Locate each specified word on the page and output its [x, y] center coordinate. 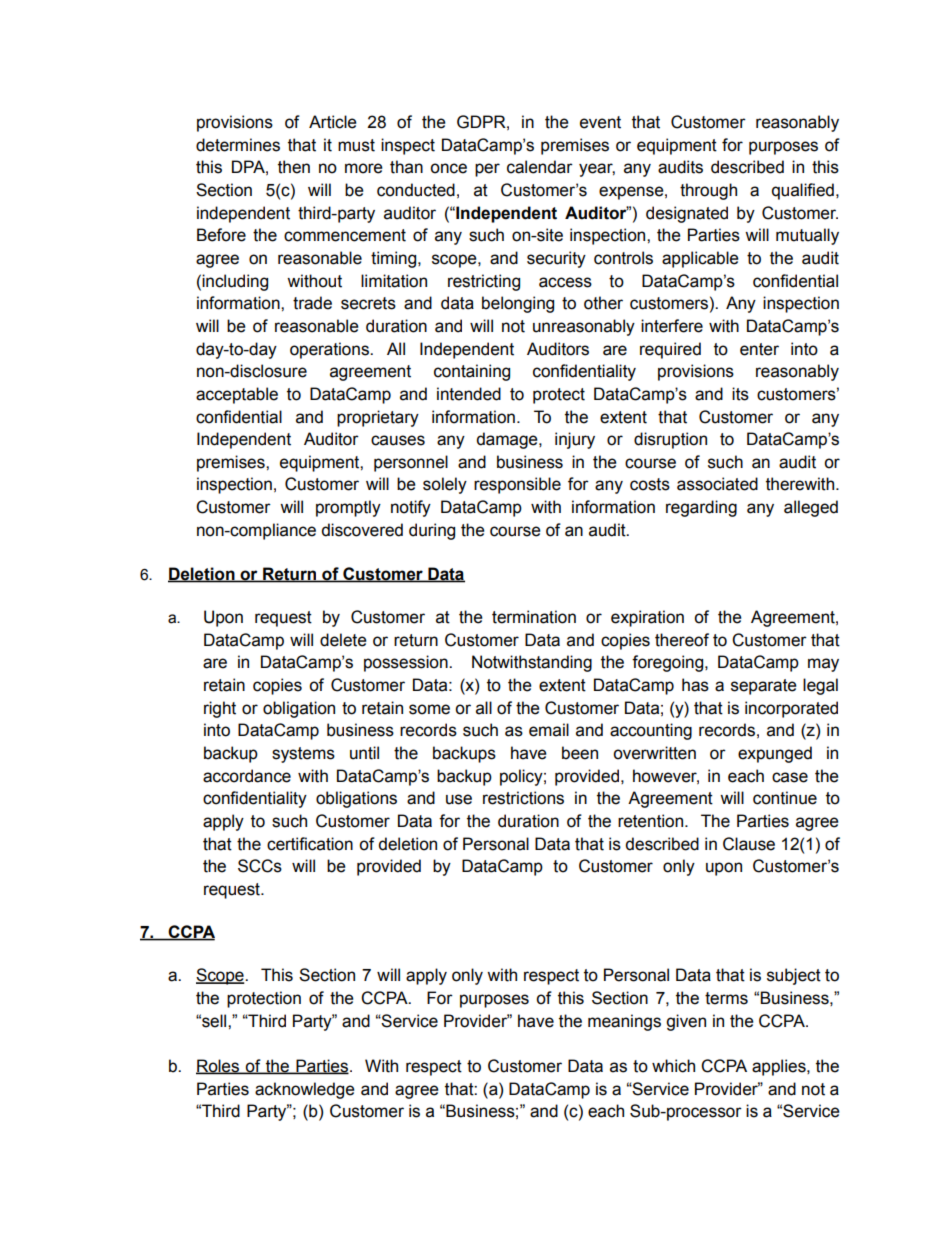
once [448, 168]
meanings [624, 1022]
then [294, 167]
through [708, 191]
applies [780, 1067]
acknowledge [305, 1090]
